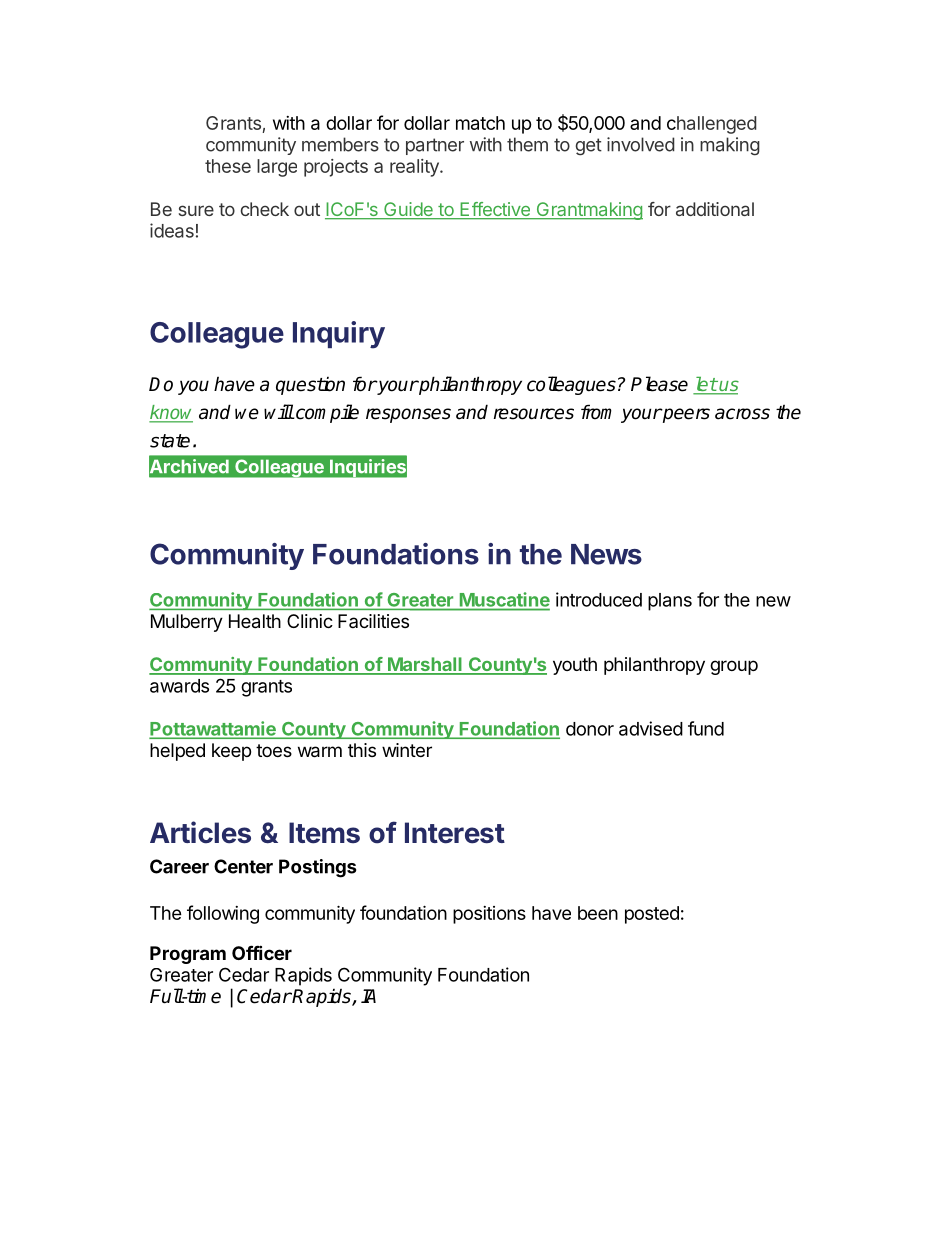 Image resolution: width=952 pixels, height=1233 pixels. Describe the element at coordinates (255, 621) in the screenshot. I see `Health` at that location.
